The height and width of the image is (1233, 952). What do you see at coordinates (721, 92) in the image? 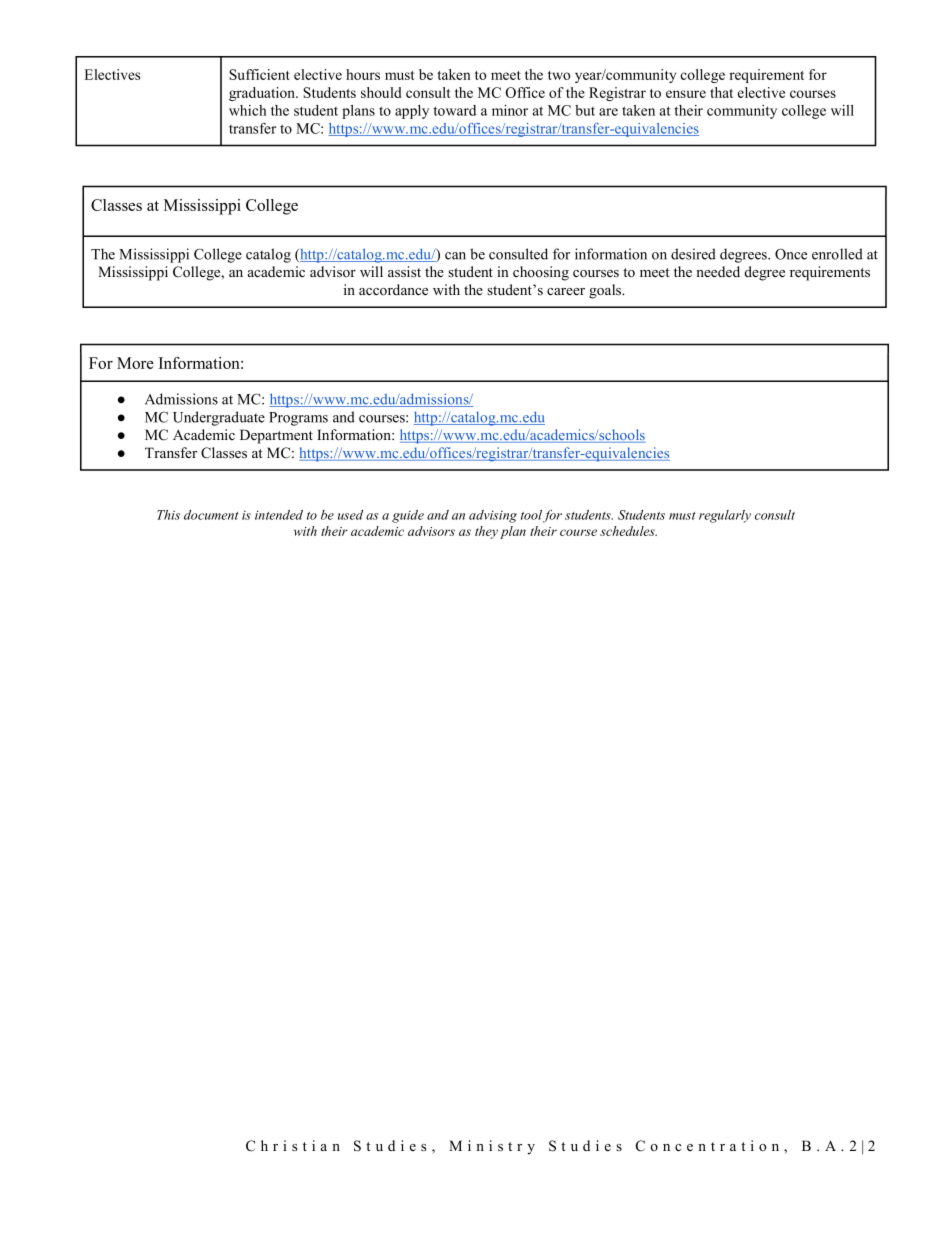
I see `that` at bounding box center [721, 92].
